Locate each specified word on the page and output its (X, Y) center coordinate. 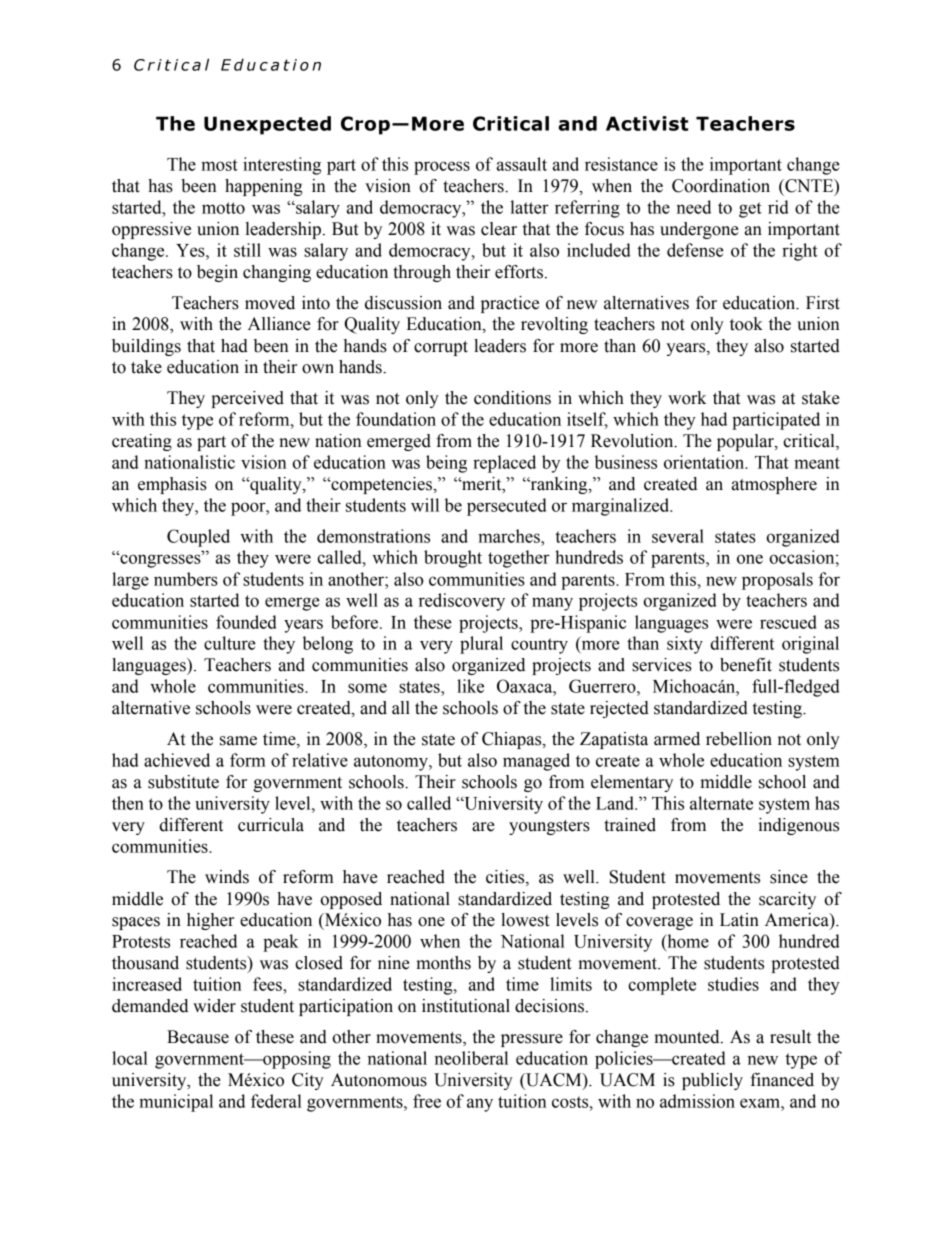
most (219, 165)
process (442, 168)
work (687, 398)
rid (778, 207)
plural (481, 645)
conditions (512, 398)
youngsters (549, 827)
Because (198, 1037)
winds (227, 877)
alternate (721, 803)
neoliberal (471, 1058)
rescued (788, 622)
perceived (247, 399)
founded (246, 622)
